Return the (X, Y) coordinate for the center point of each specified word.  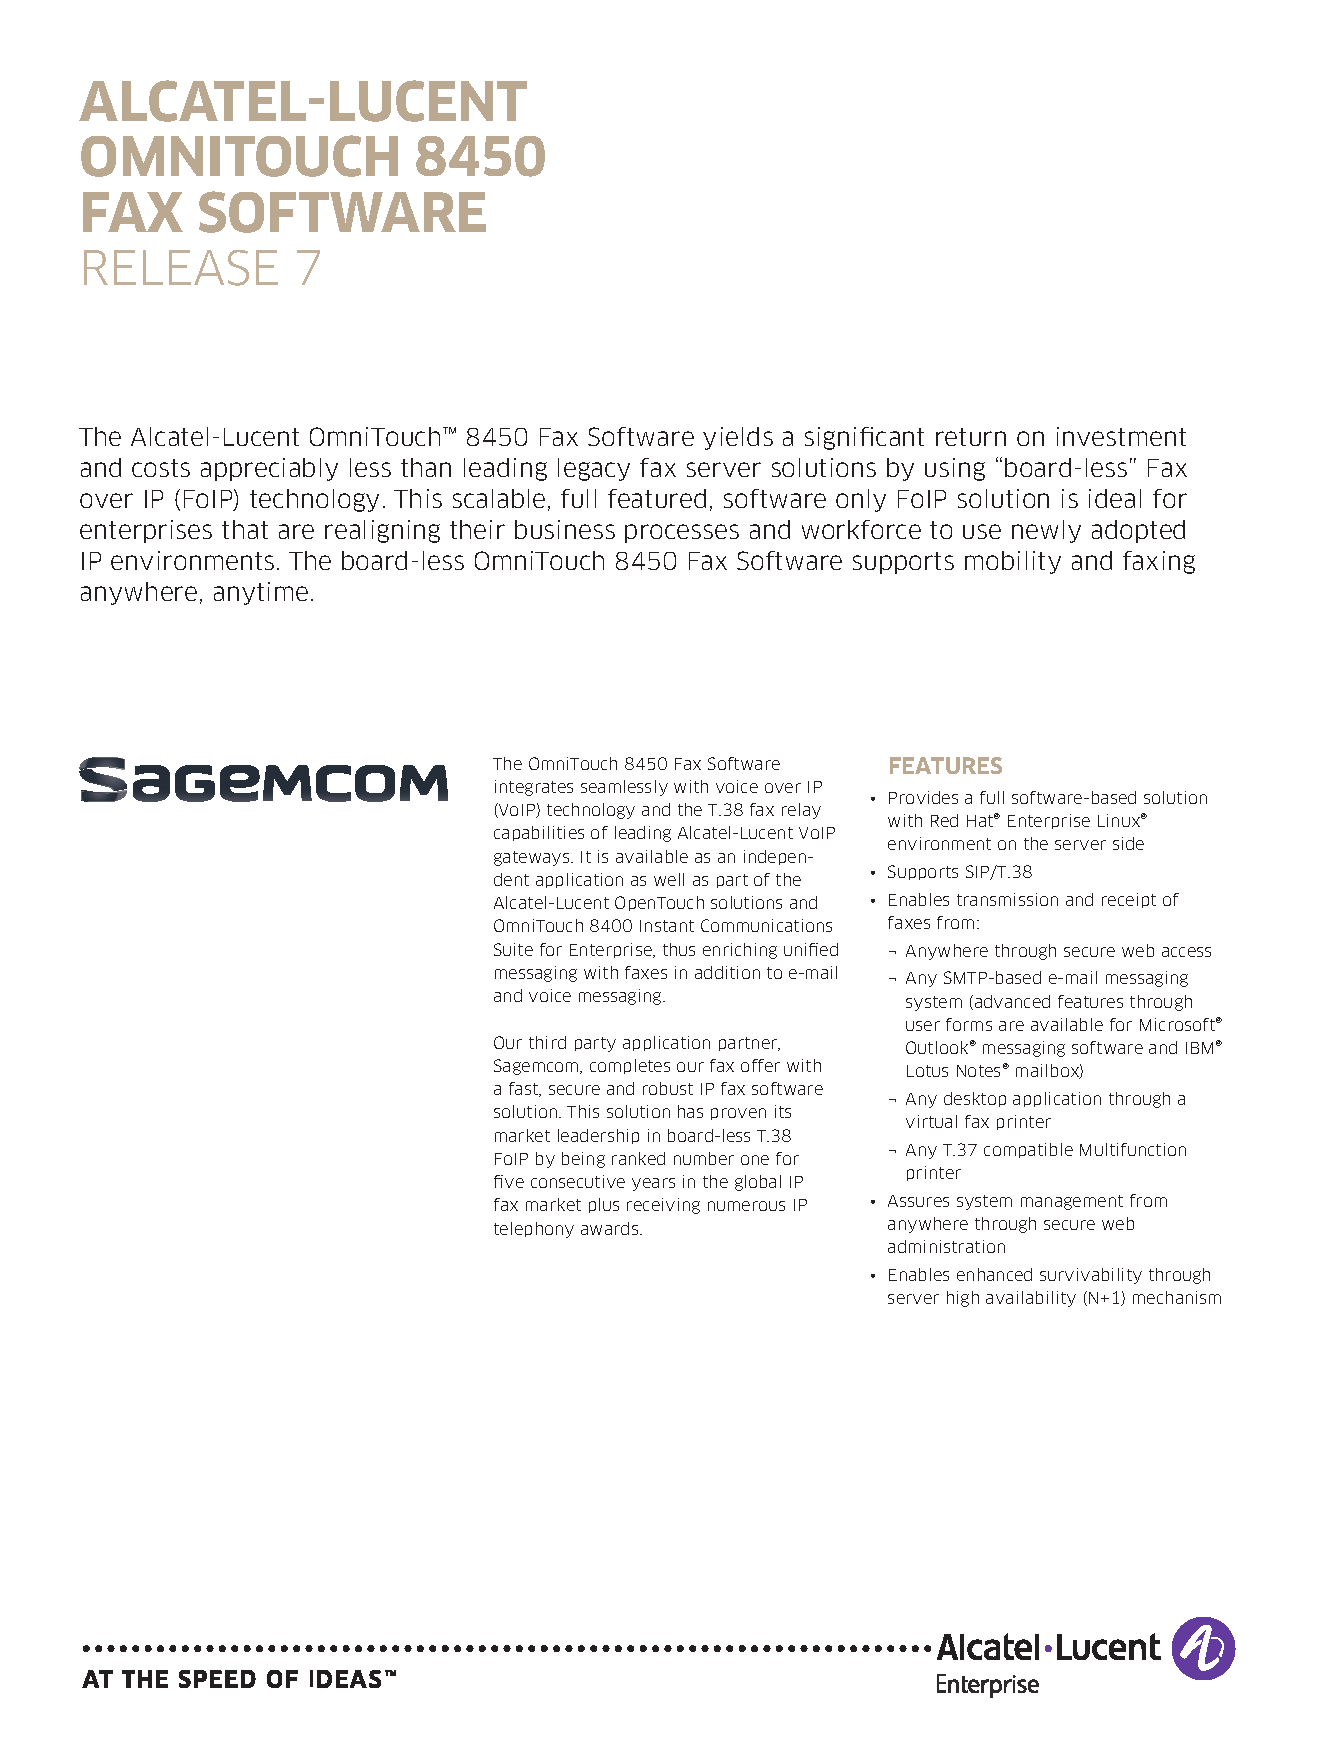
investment (1121, 436)
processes (682, 533)
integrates (534, 788)
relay (801, 811)
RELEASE (181, 268)
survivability (1091, 1276)
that (245, 529)
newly (1046, 531)
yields (738, 438)
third (547, 1042)
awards (611, 1228)
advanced (1012, 1001)
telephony (534, 1230)
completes (630, 1066)
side (1128, 843)
